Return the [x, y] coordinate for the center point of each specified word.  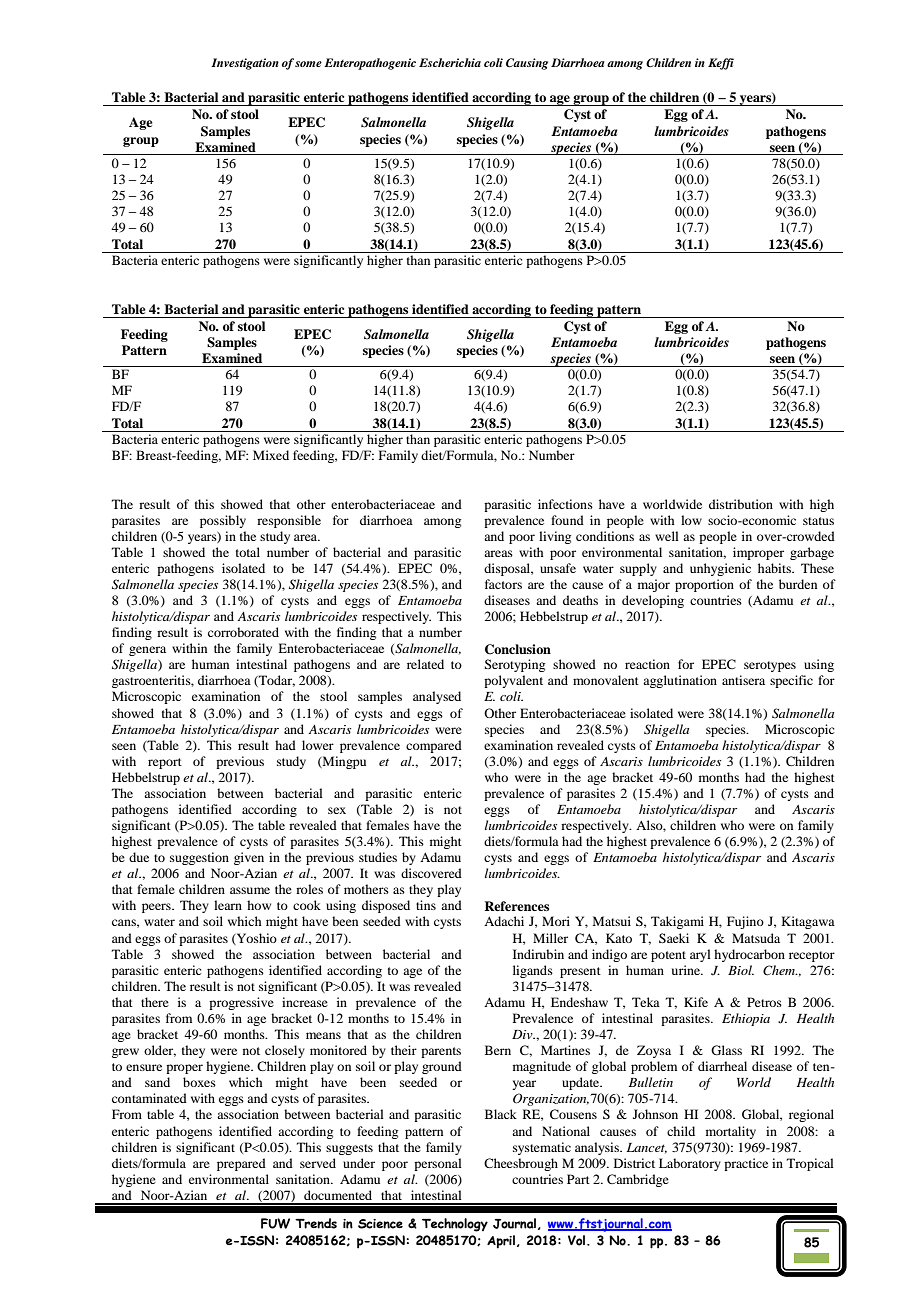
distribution [741, 504]
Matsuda [756, 938]
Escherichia [450, 62]
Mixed [271, 455]
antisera [743, 680]
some [308, 64]
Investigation [245, 64]
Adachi [504, 921]
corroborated [243, 632]
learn [228, 905]
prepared [241, 1164]
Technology [455, 1225]
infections [565, 504]
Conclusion [518, 649]
